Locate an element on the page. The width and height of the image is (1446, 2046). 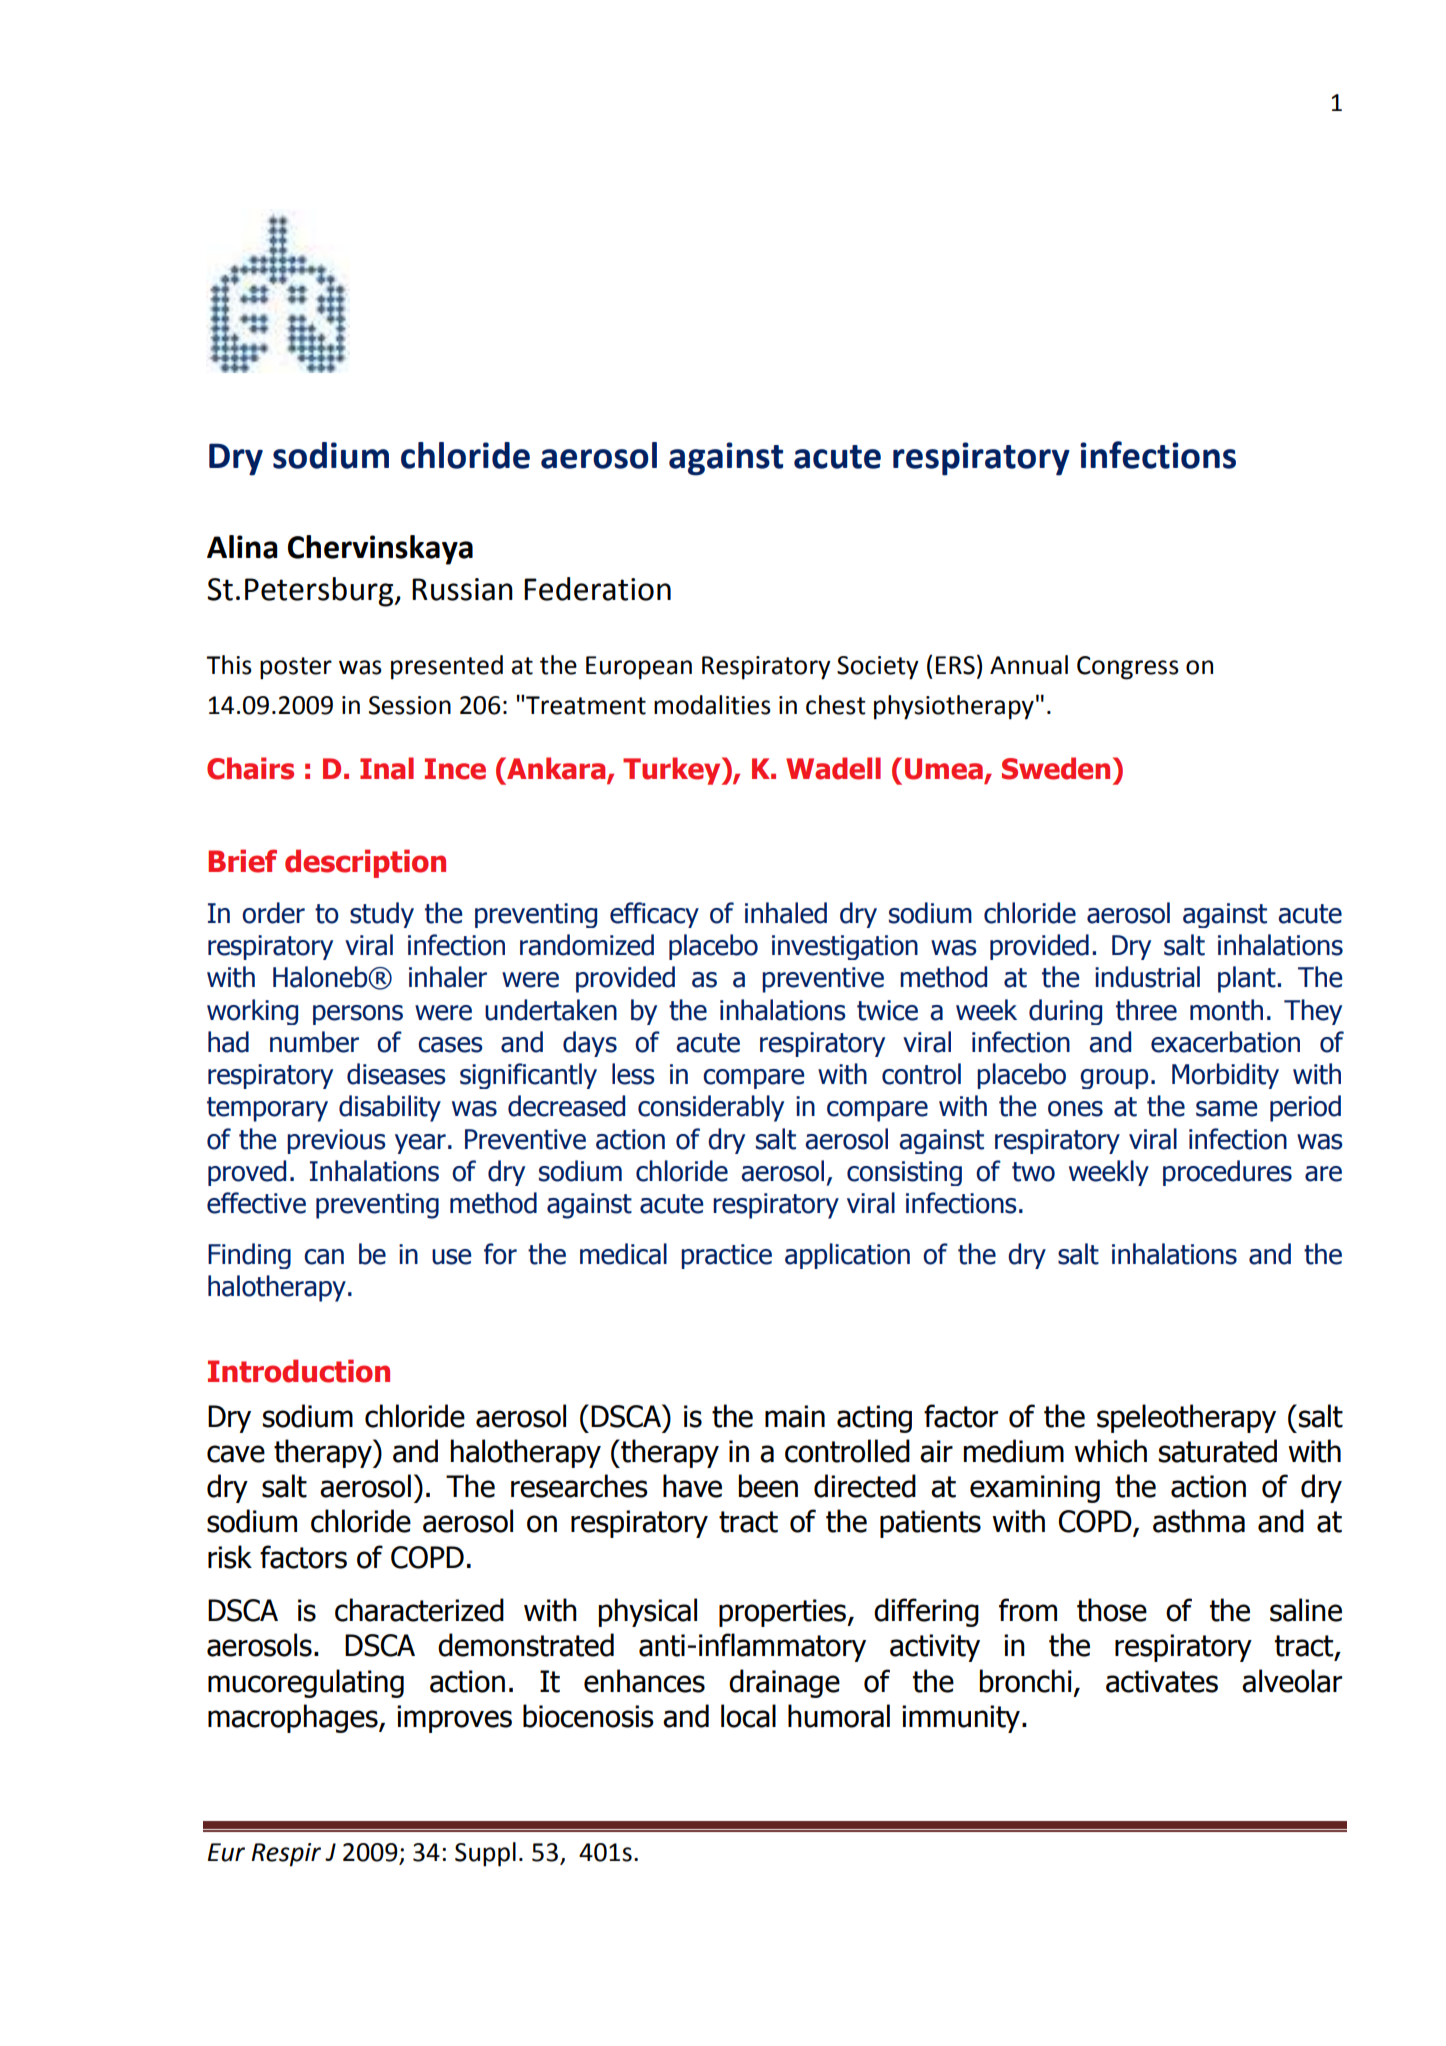
been is located at coordinates (768, 1486).
